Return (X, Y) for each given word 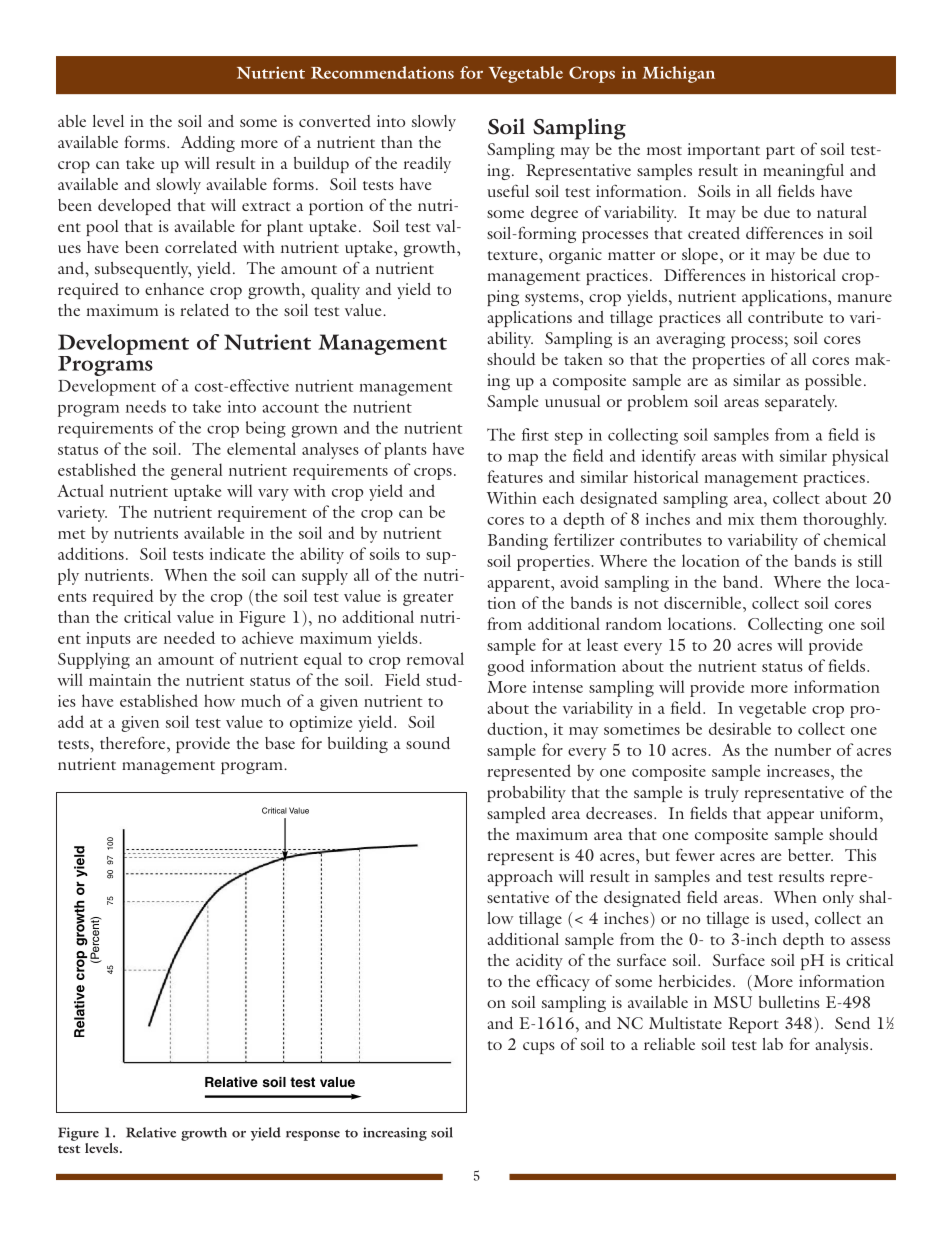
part (780, 152)
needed (189, 637)
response (313, 1136)
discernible (704, 602)
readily (427, 165)
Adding (208, 144)
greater (428, 599)
